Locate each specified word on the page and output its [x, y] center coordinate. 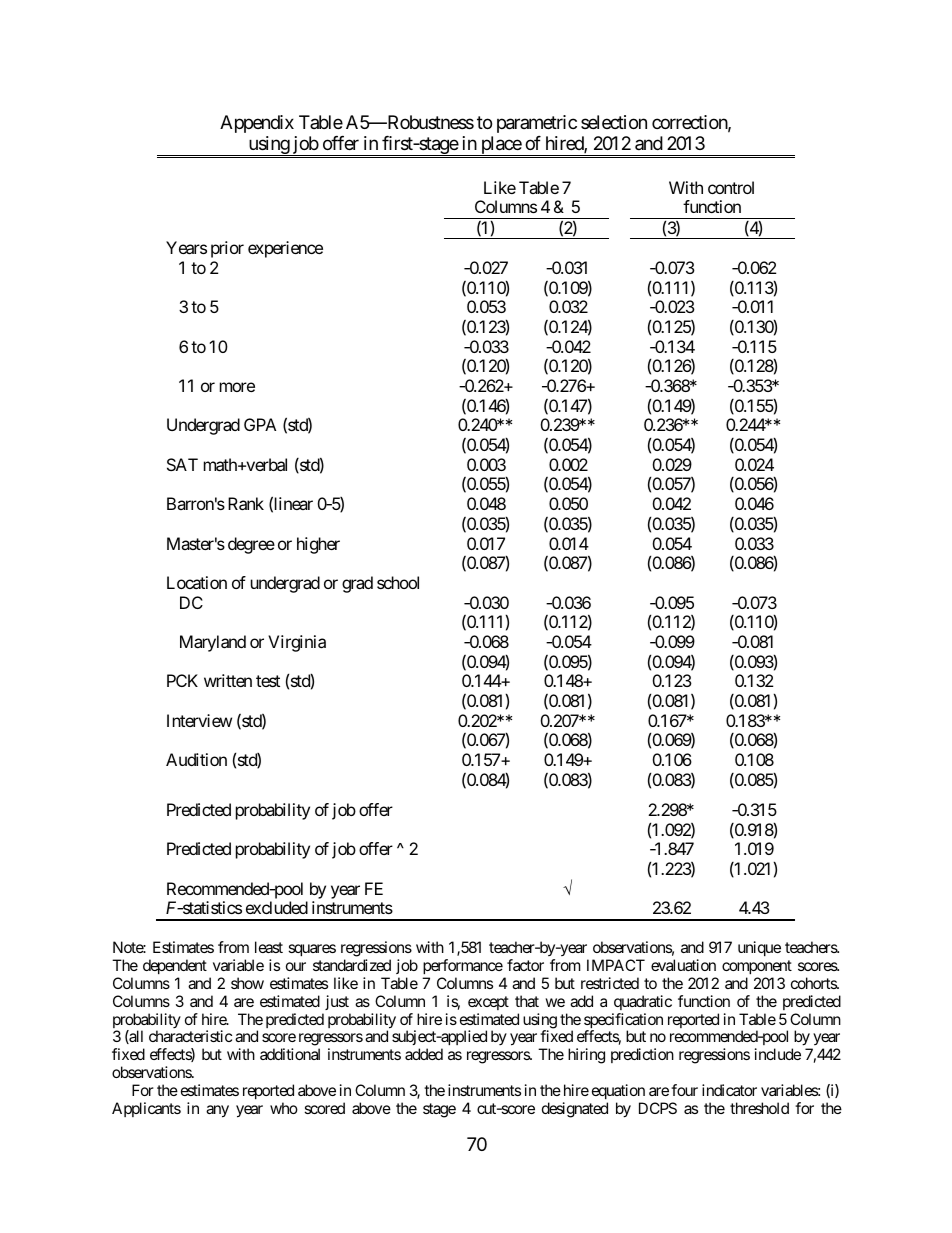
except [488, 1003]
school [398, 582]
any [217, 1111]
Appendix [257, 124]
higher [318, 545]
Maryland [213, 643]
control [731, 187]
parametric [537, 124]
